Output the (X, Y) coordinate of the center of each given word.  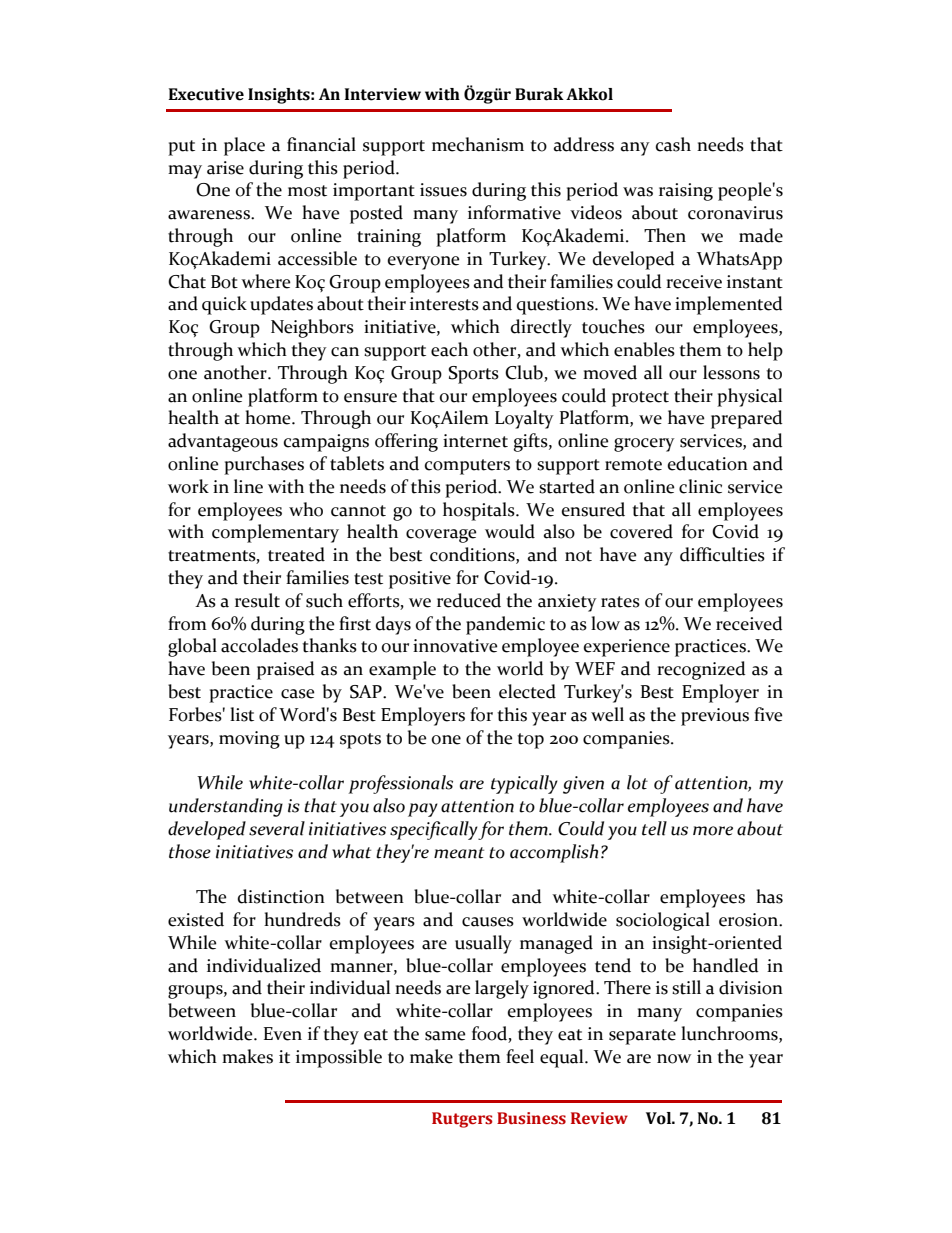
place (244, 146)
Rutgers (462, 1120)
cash (673, 144)
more (713, 831)
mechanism (478, 144)
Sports (473, 375)
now (674, 1059)
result (257, 600)
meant (459, 853)
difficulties (722, 554)
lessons (731, 372)
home (269, 417)
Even (283, 1034)
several (277, 828)
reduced (469, 600)
